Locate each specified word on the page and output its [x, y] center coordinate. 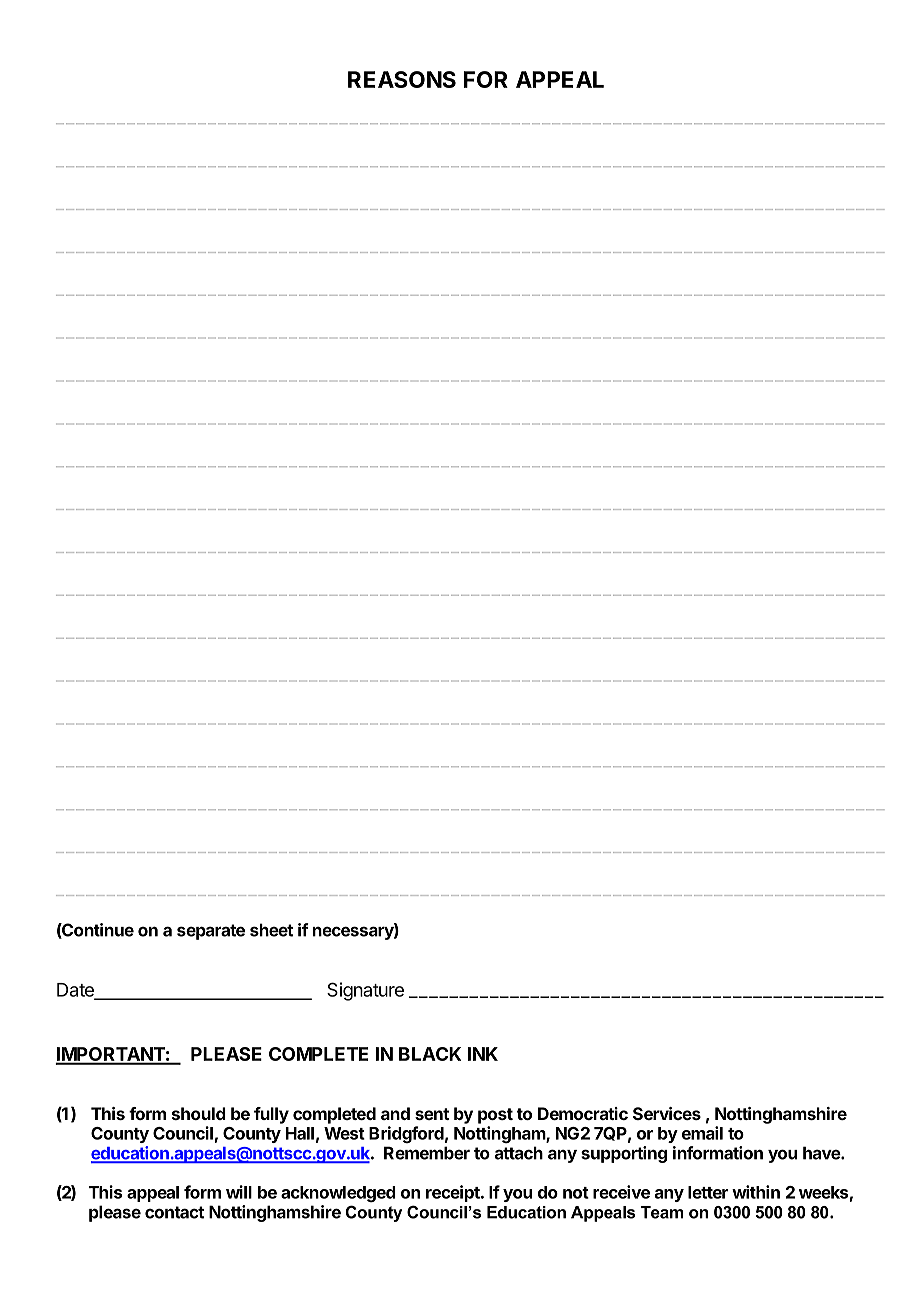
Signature [365, 991]
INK [483, 1054]
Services [667, 1113]
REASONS [402, 79]
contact [174, 1212]
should [199, 1113]
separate [211, 932]
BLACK [430, 1054]
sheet [271, 930]
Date [76, 991]
